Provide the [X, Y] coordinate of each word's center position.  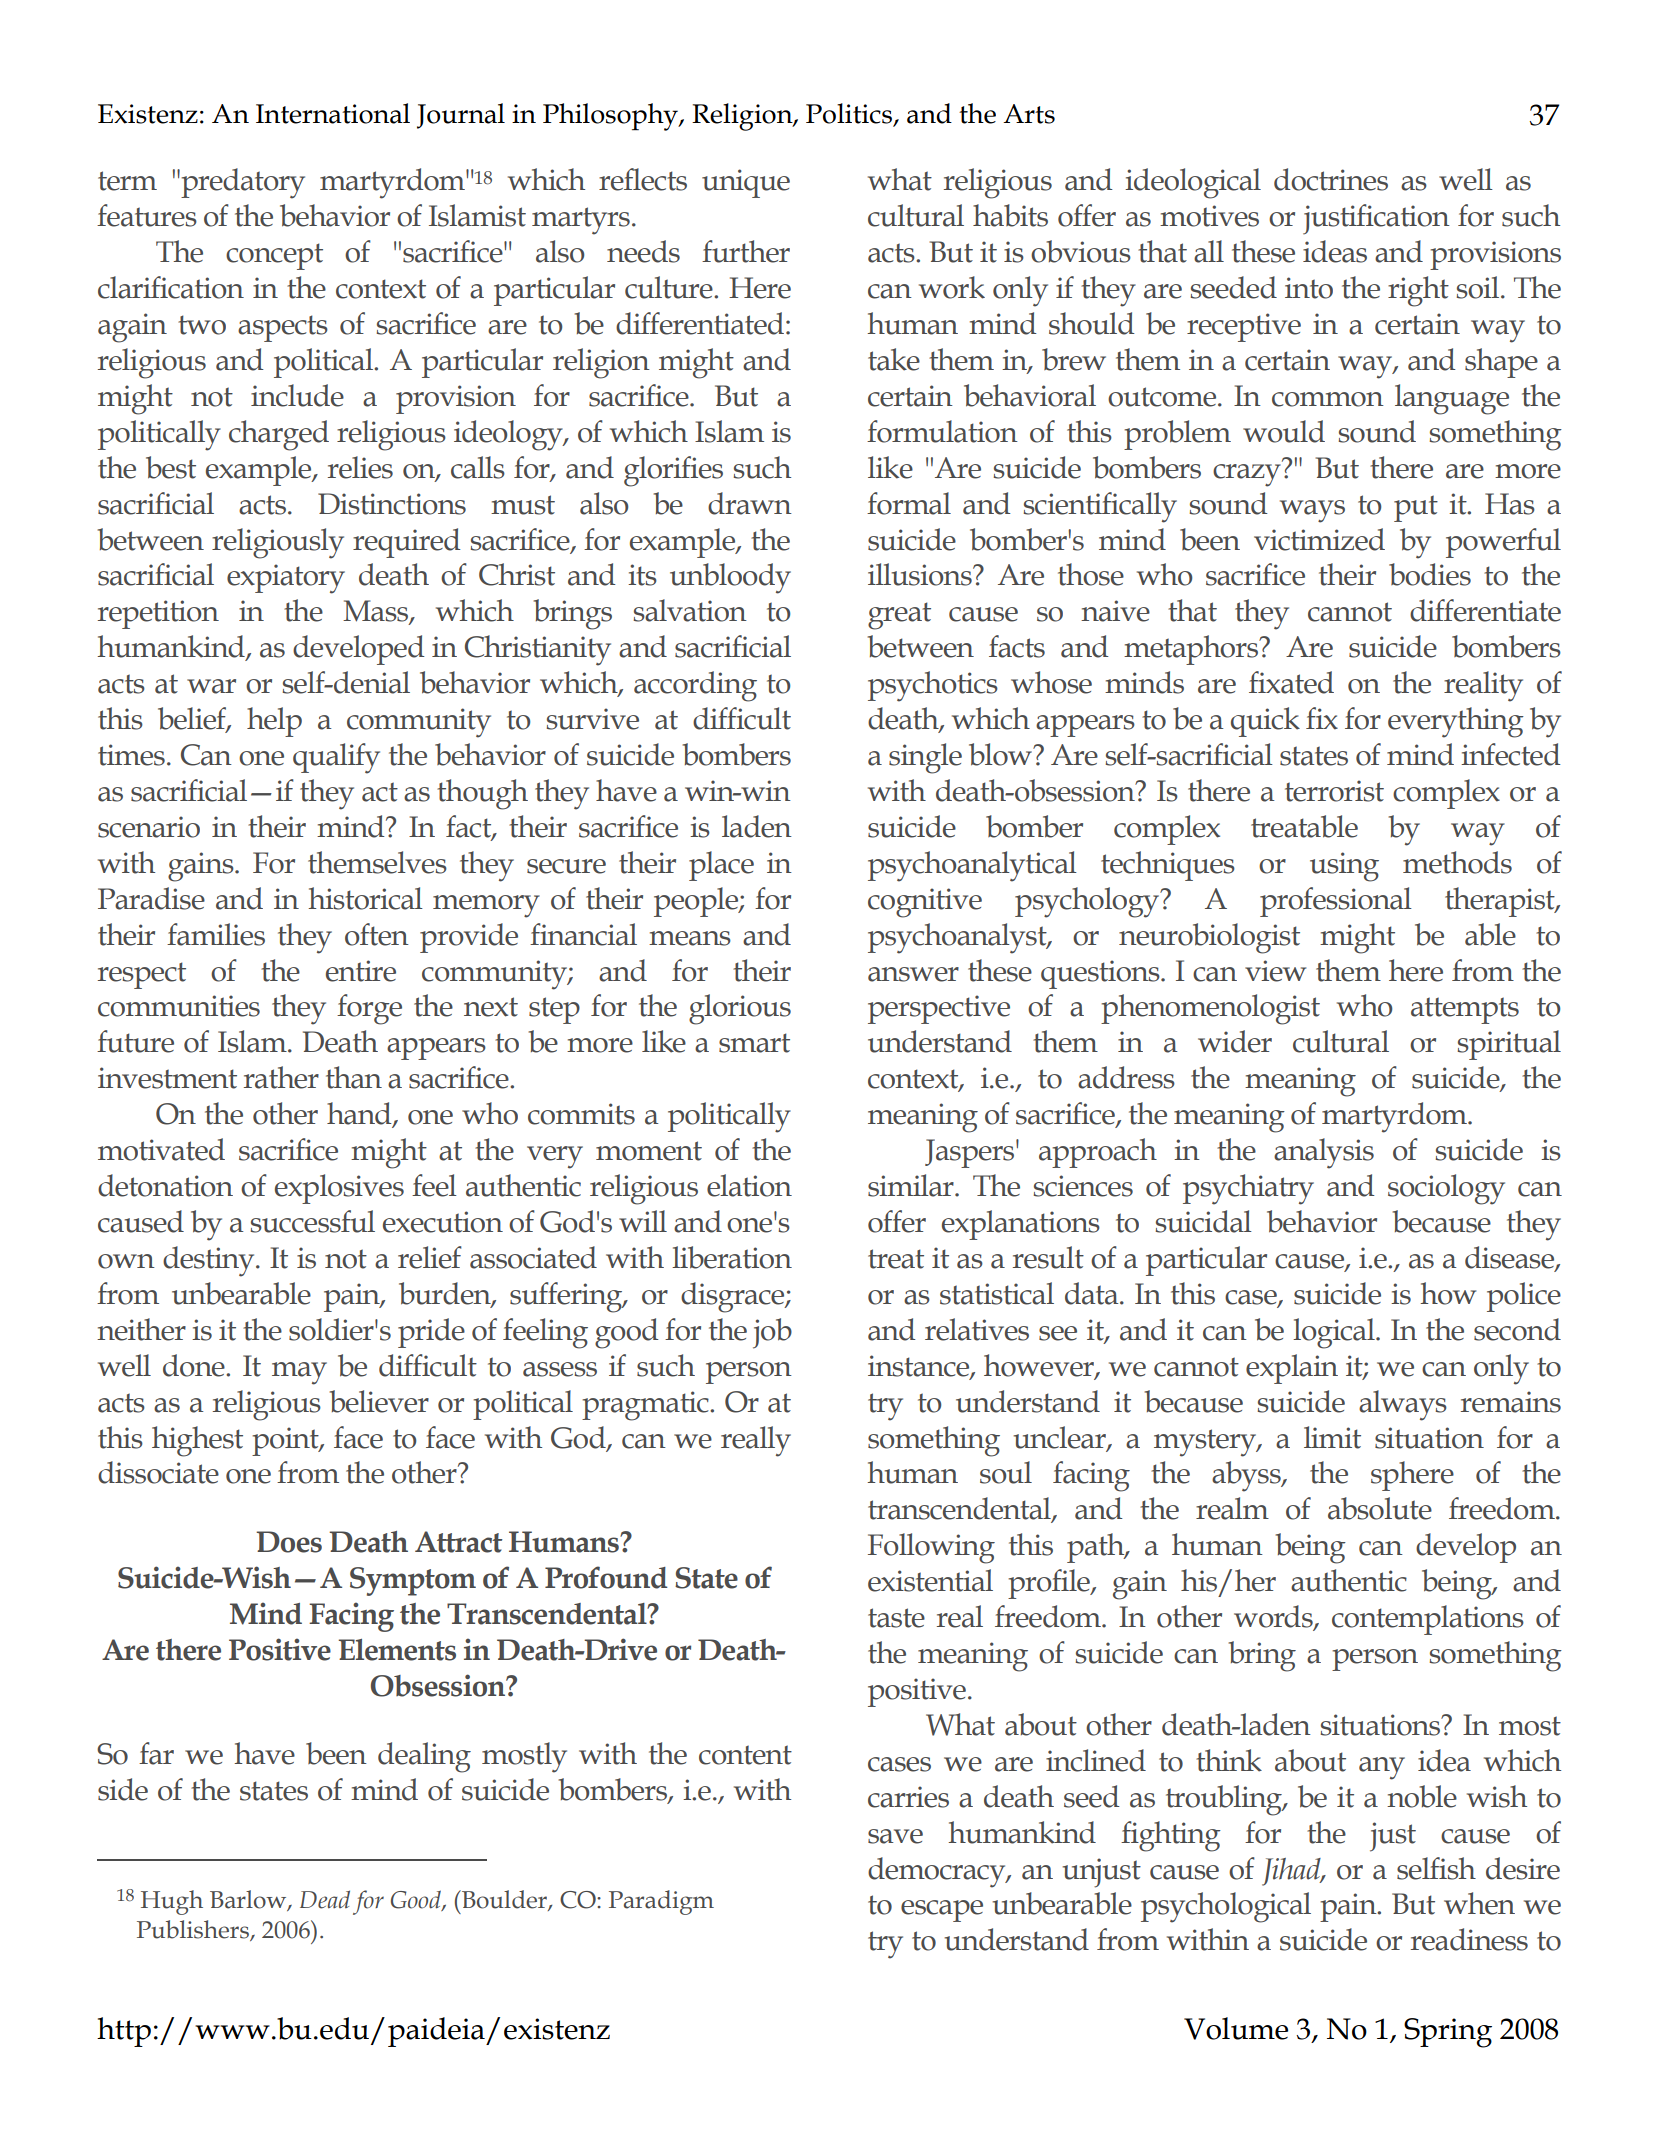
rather [281, 1077]
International [333, 113]
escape [942, 1911]
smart [754, 1043]
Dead [325, 1899]
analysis [1324, 1153]
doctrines [1331, 179]
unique [746, 183]
